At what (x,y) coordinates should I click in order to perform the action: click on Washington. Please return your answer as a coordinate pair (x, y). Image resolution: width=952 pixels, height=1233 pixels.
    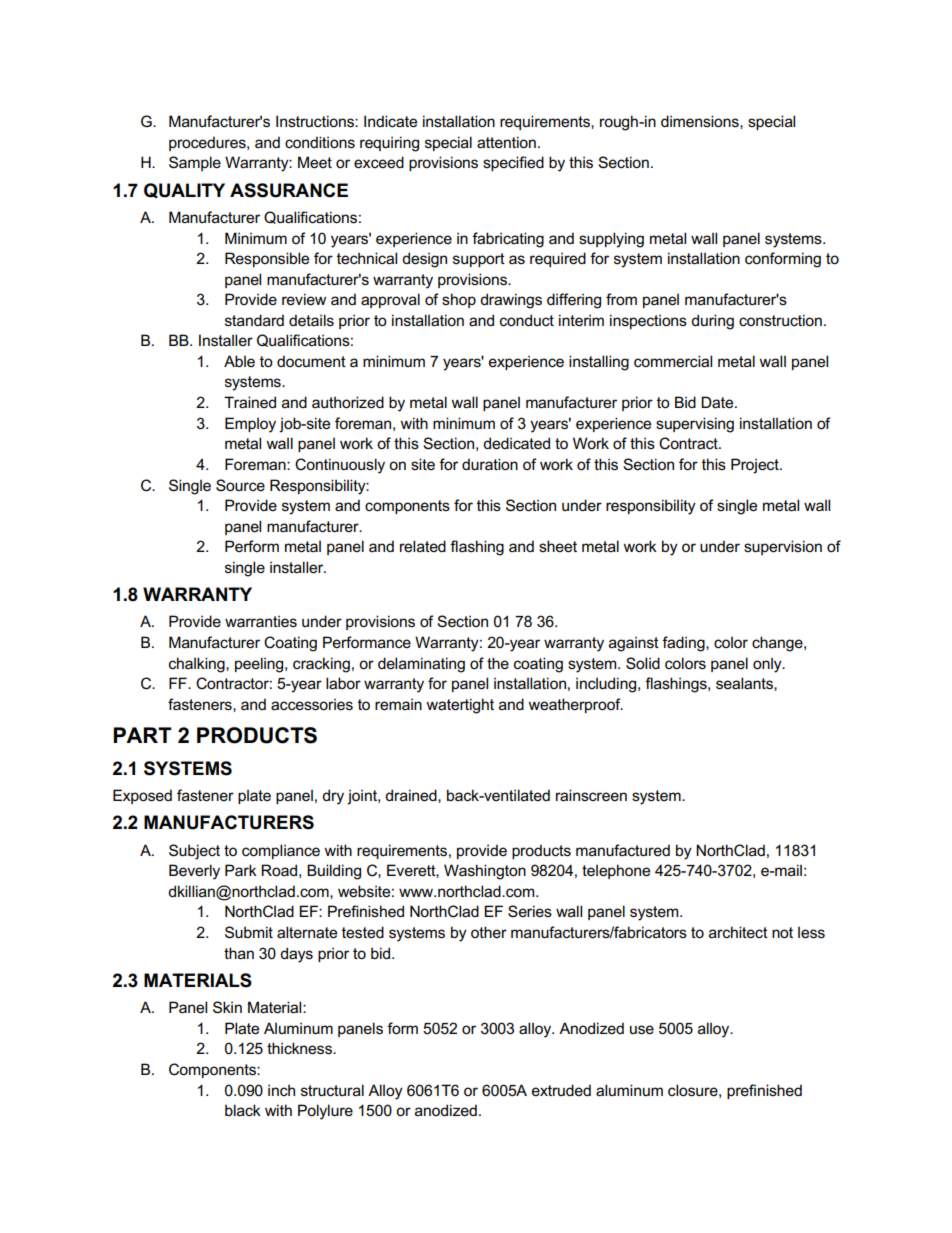
    Looking at the image, I should click on (485, 872).
